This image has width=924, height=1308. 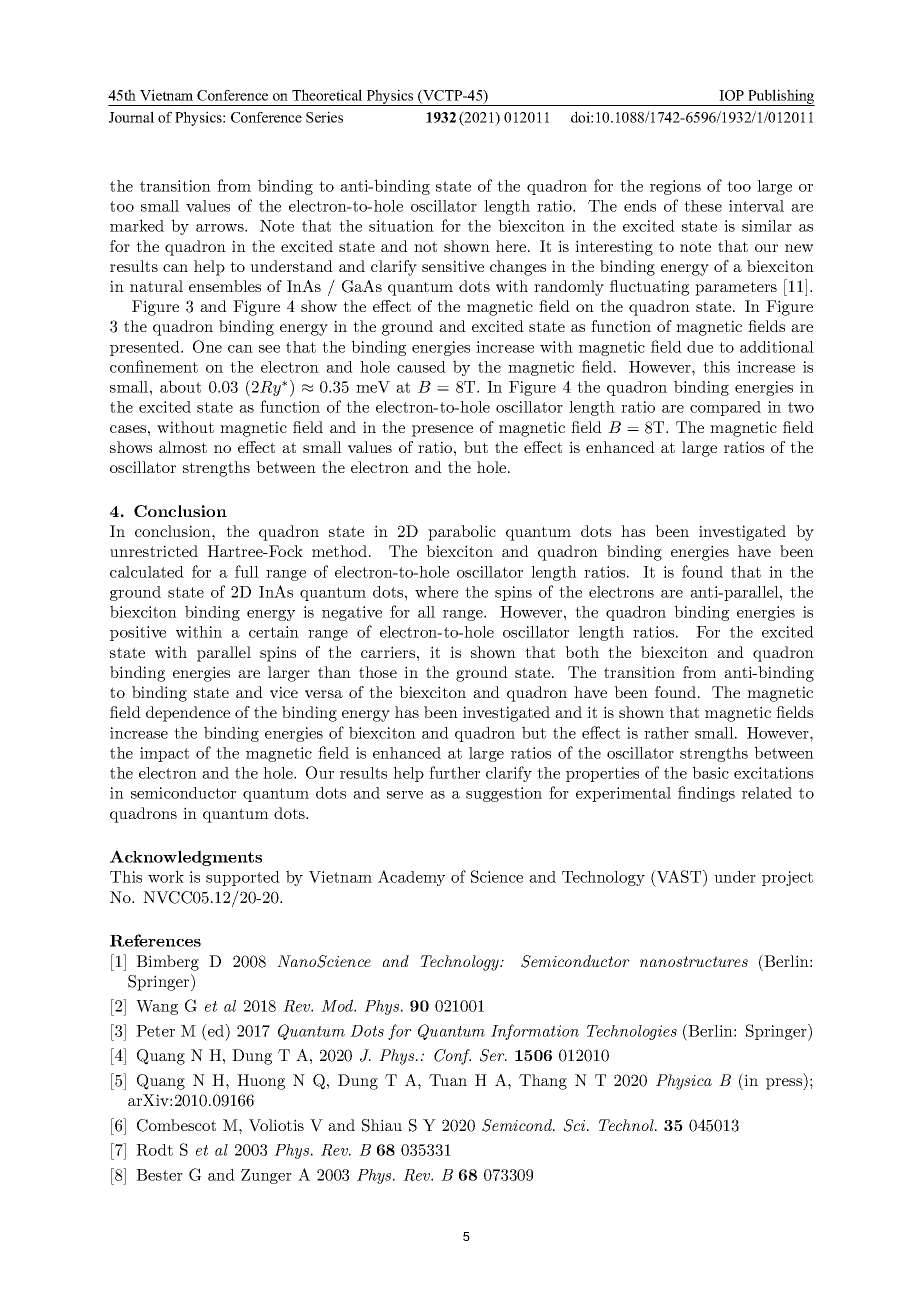 I want to click on Tuan, so click(x=448, y=1080).
